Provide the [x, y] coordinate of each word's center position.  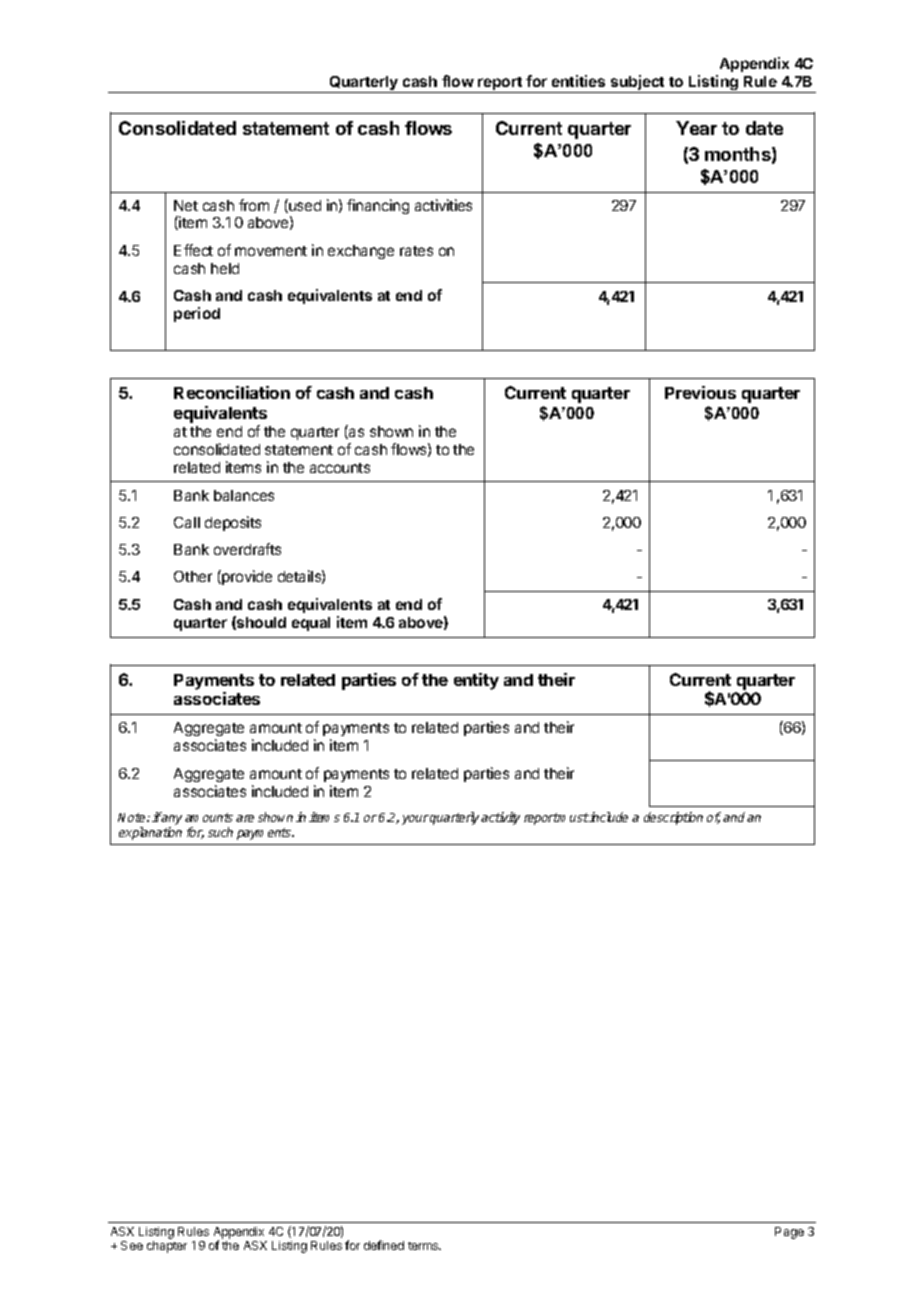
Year [696, 128]
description [673, 818]
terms [424, 1246]
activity [500, 818]
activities [443, 205]
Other [193, 576]
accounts [340, 468]
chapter [167, 1247]
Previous [700, 392]
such [220, 832]
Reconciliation [232, 392]
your [415, 820]
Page [789, 1233]
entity [476, 681]
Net [186, 205]
